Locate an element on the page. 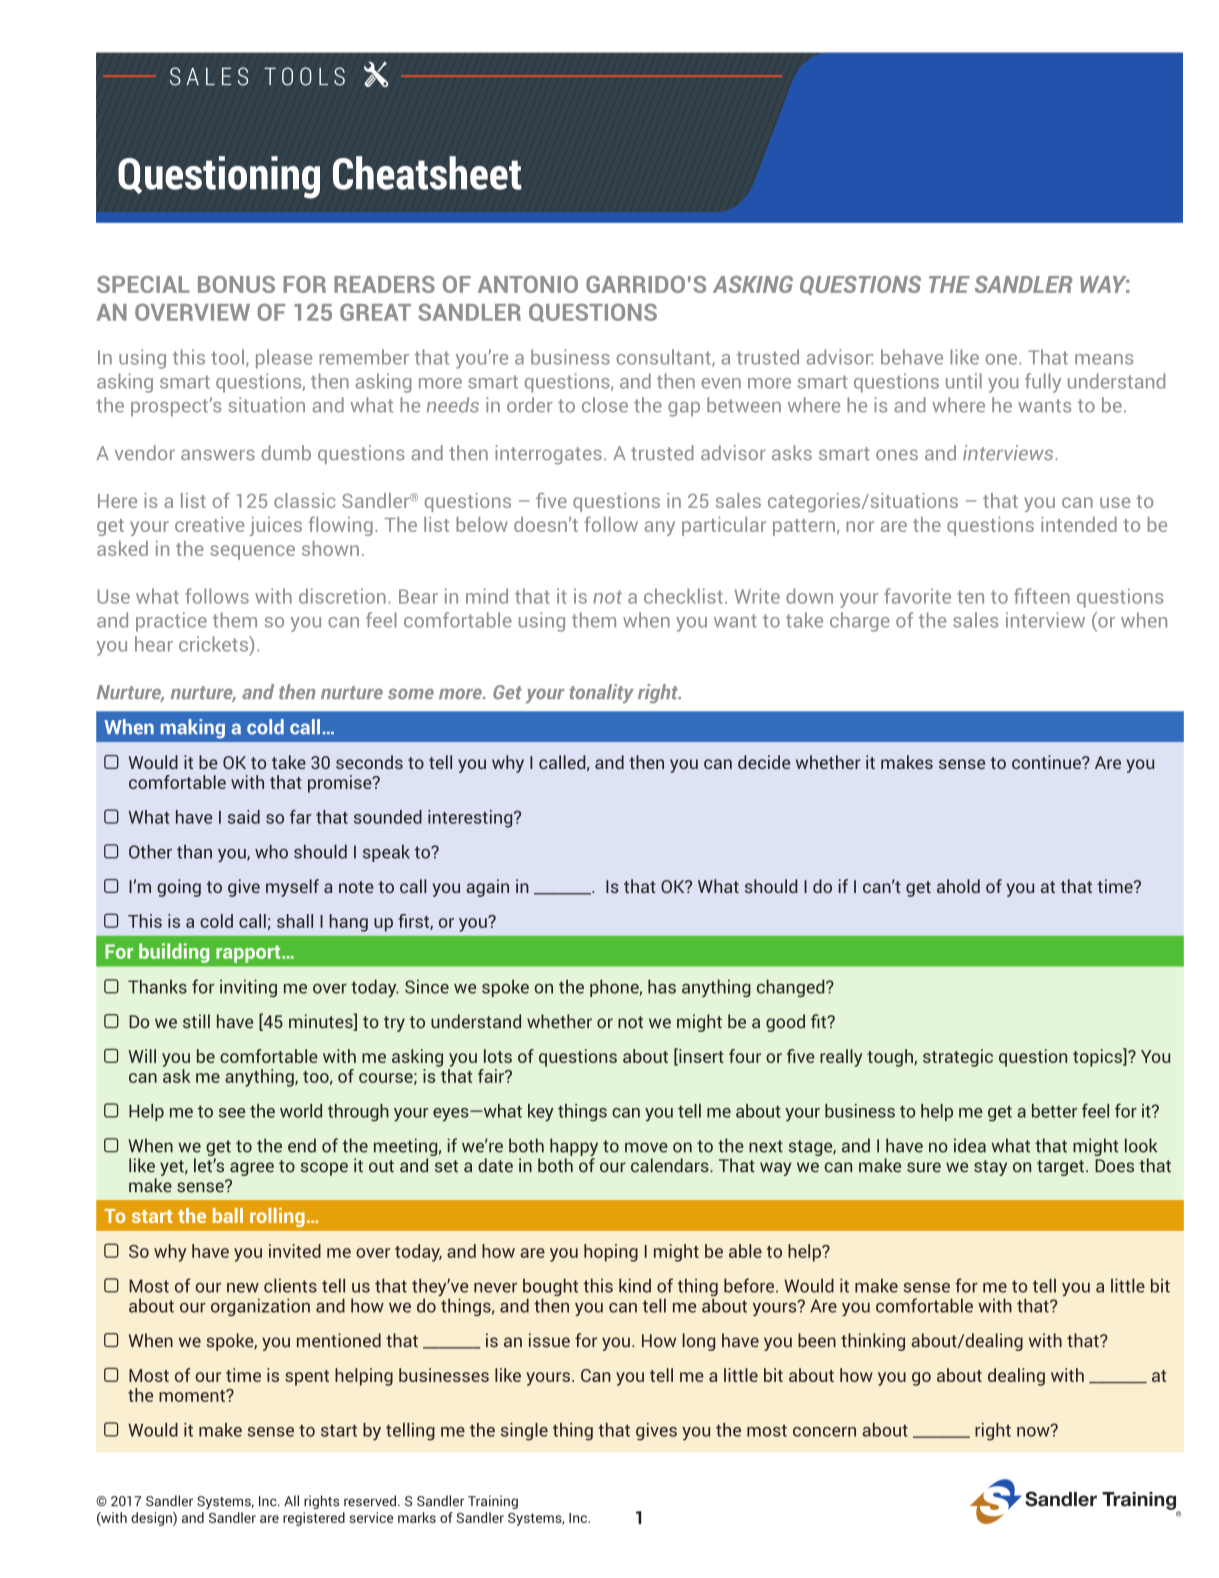 The image size is (1219, 1578). BONUS is located at coordinates (236, 284).
